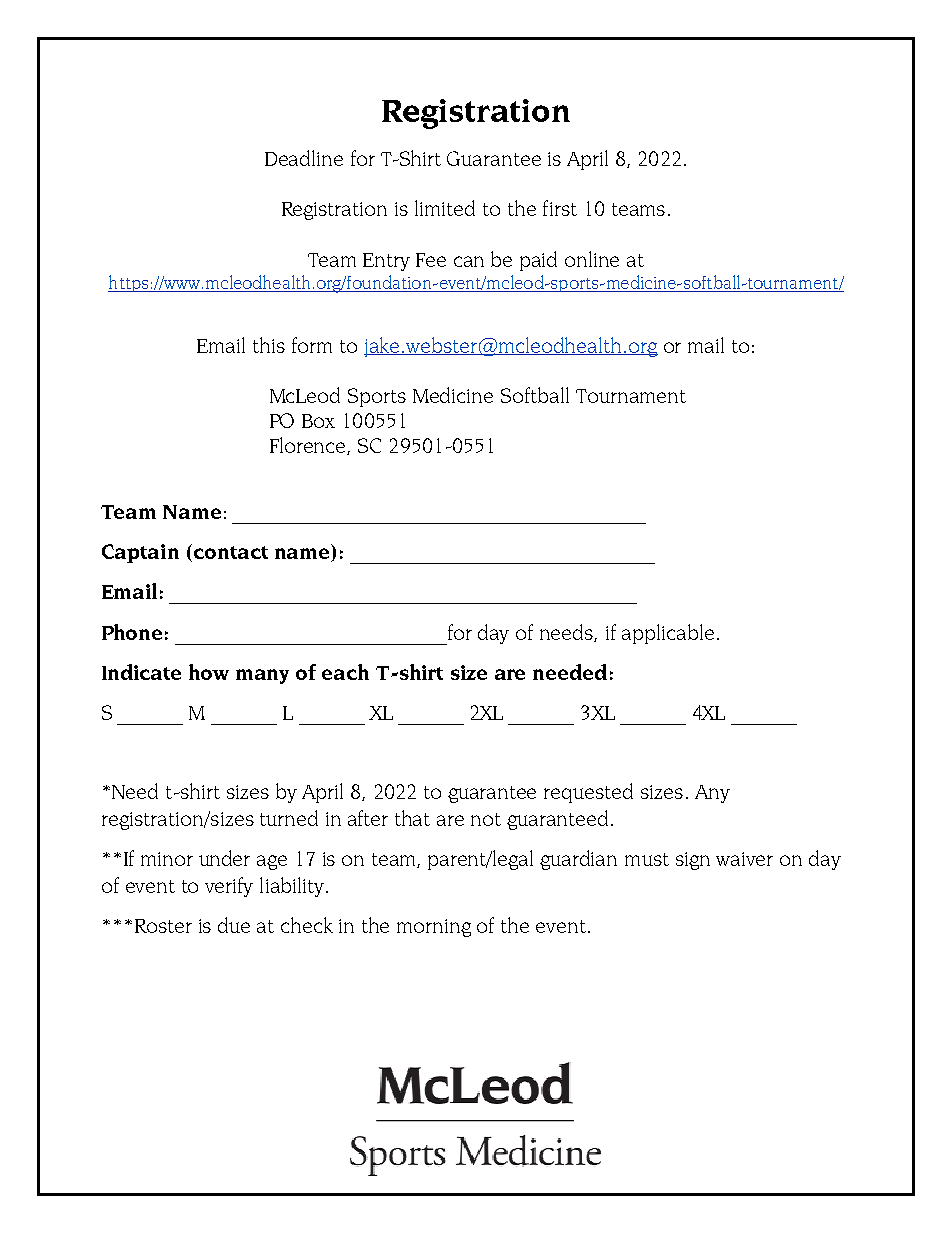 The width and height of the screenshot is (952, 1233). I want to click on Florence, so click(309, 446).
